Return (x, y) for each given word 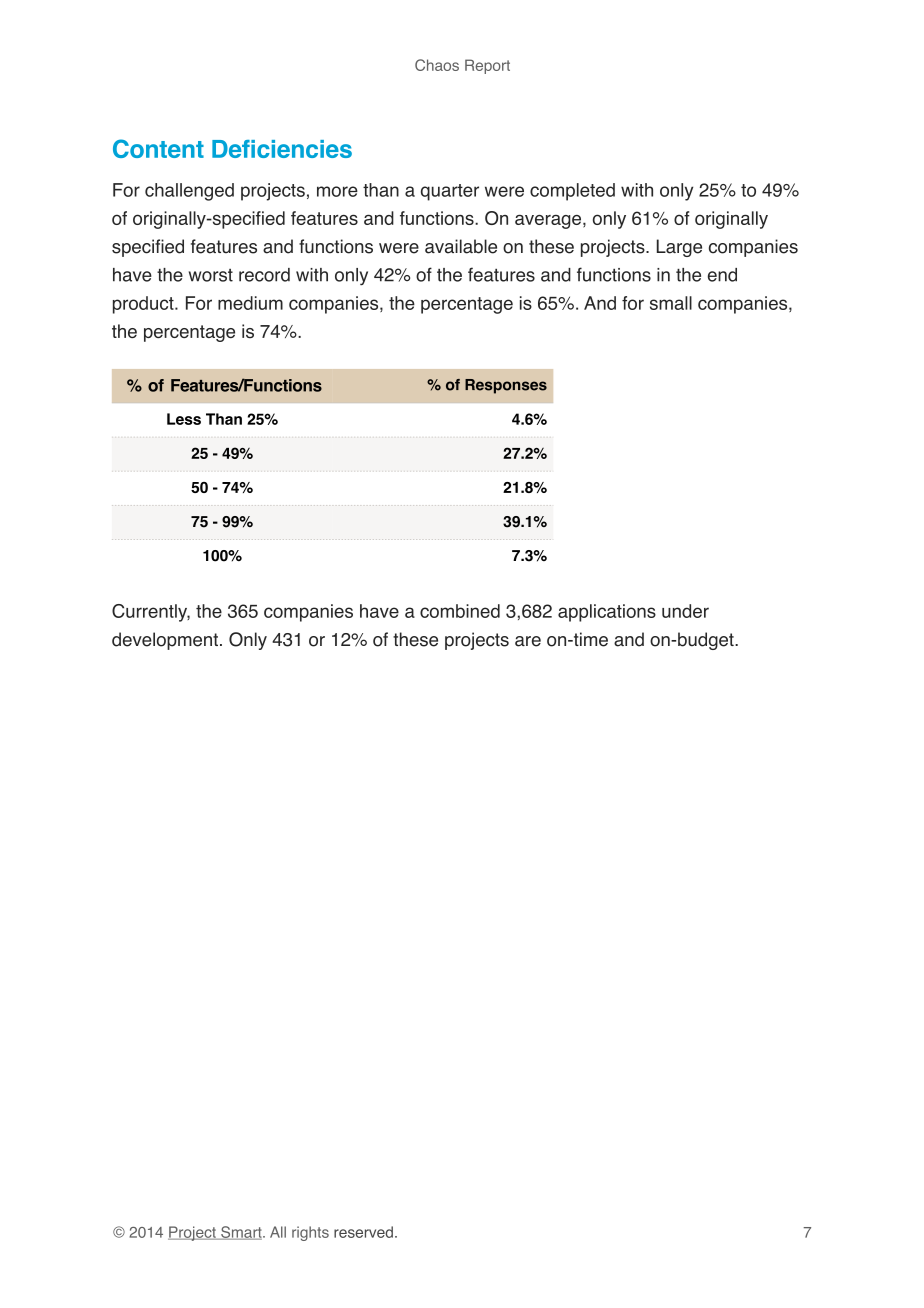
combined (460, 611)
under (685, 611)
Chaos (437, 65)
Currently (151, 613)
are (528, 641)
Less (184, 419)
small (671, 303)
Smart (241, 1233)
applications (607, 613)
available (461, 246)
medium (250, 303)
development (165, 641)
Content (158, 148)
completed (572, 192)
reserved (363, 1232)
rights (310, 1233)
